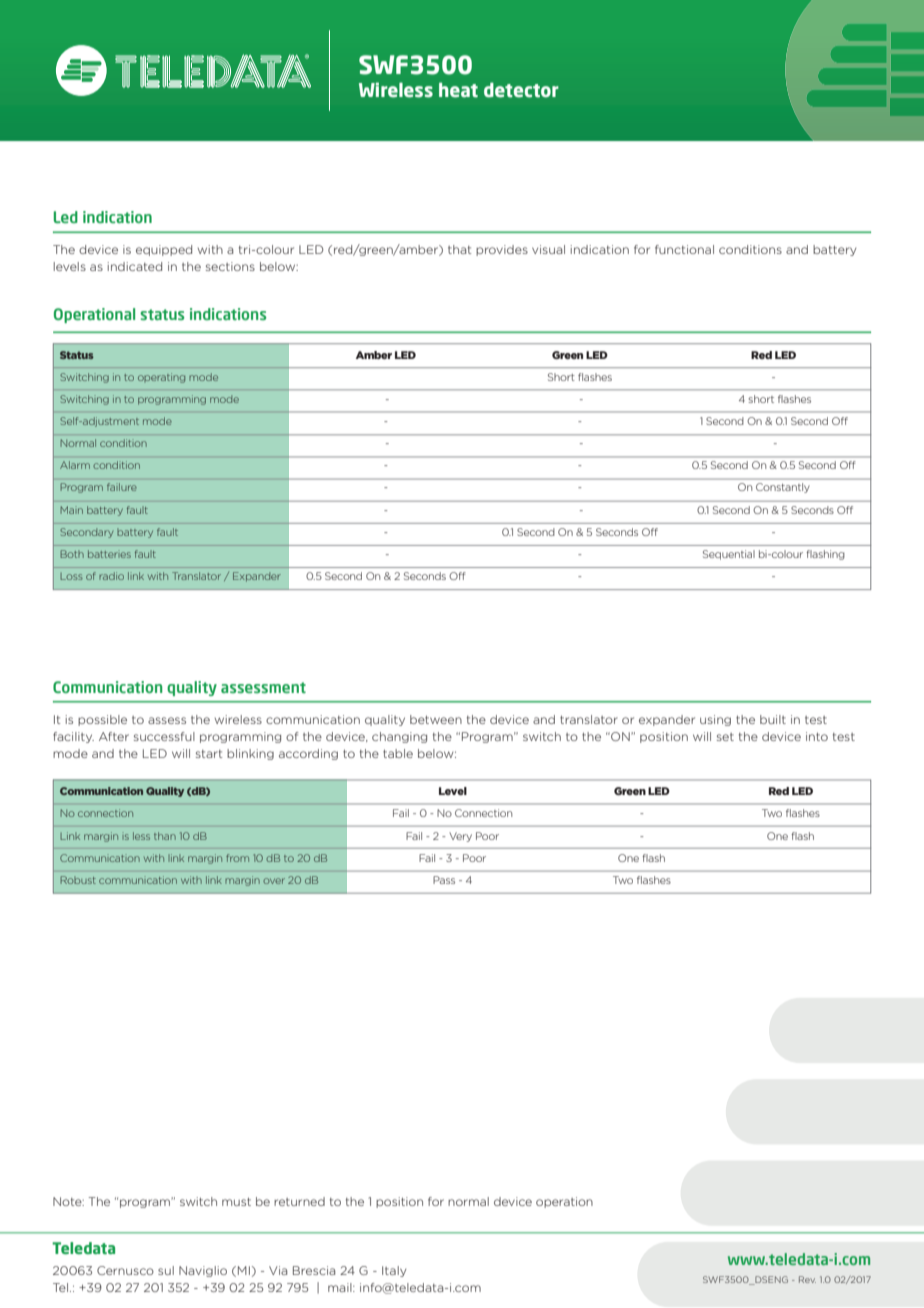  Describe the element at coordinates (725, 737) in the page. I see `set` at that location.
